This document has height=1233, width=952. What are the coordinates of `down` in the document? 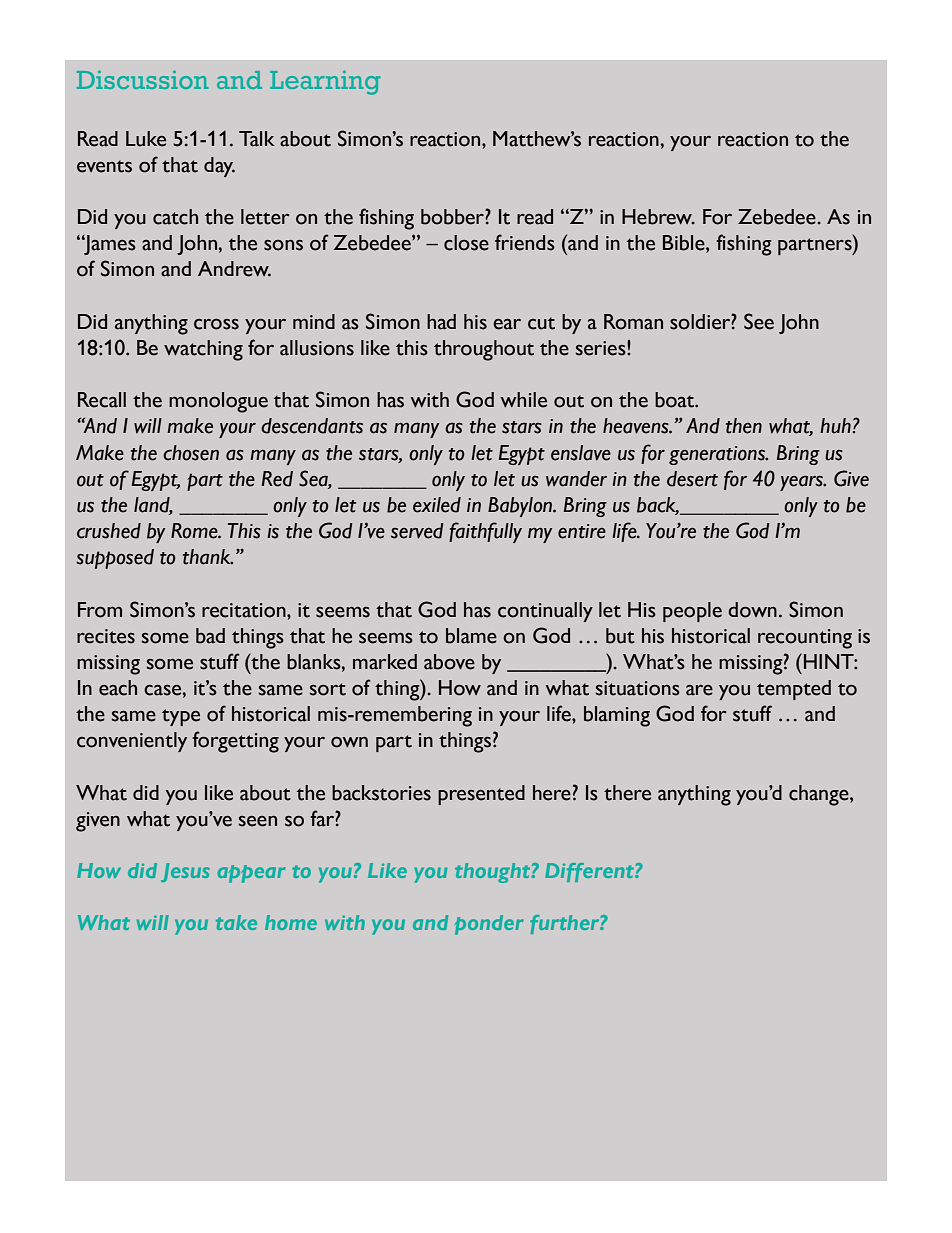 It's located at (752, 610).
